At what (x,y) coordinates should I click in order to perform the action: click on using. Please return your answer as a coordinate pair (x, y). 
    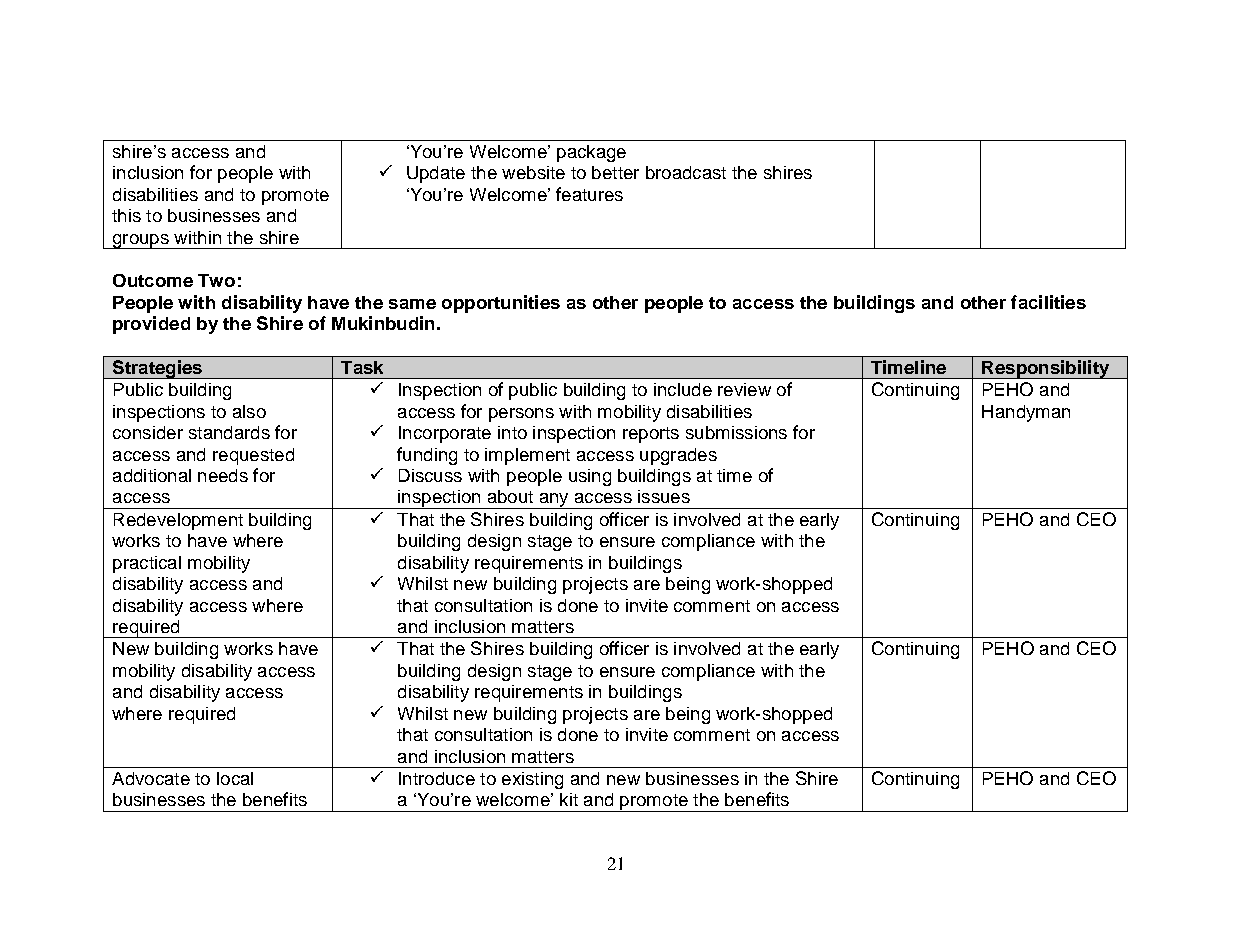
    Looking at the image, I should click on (590, 477).
